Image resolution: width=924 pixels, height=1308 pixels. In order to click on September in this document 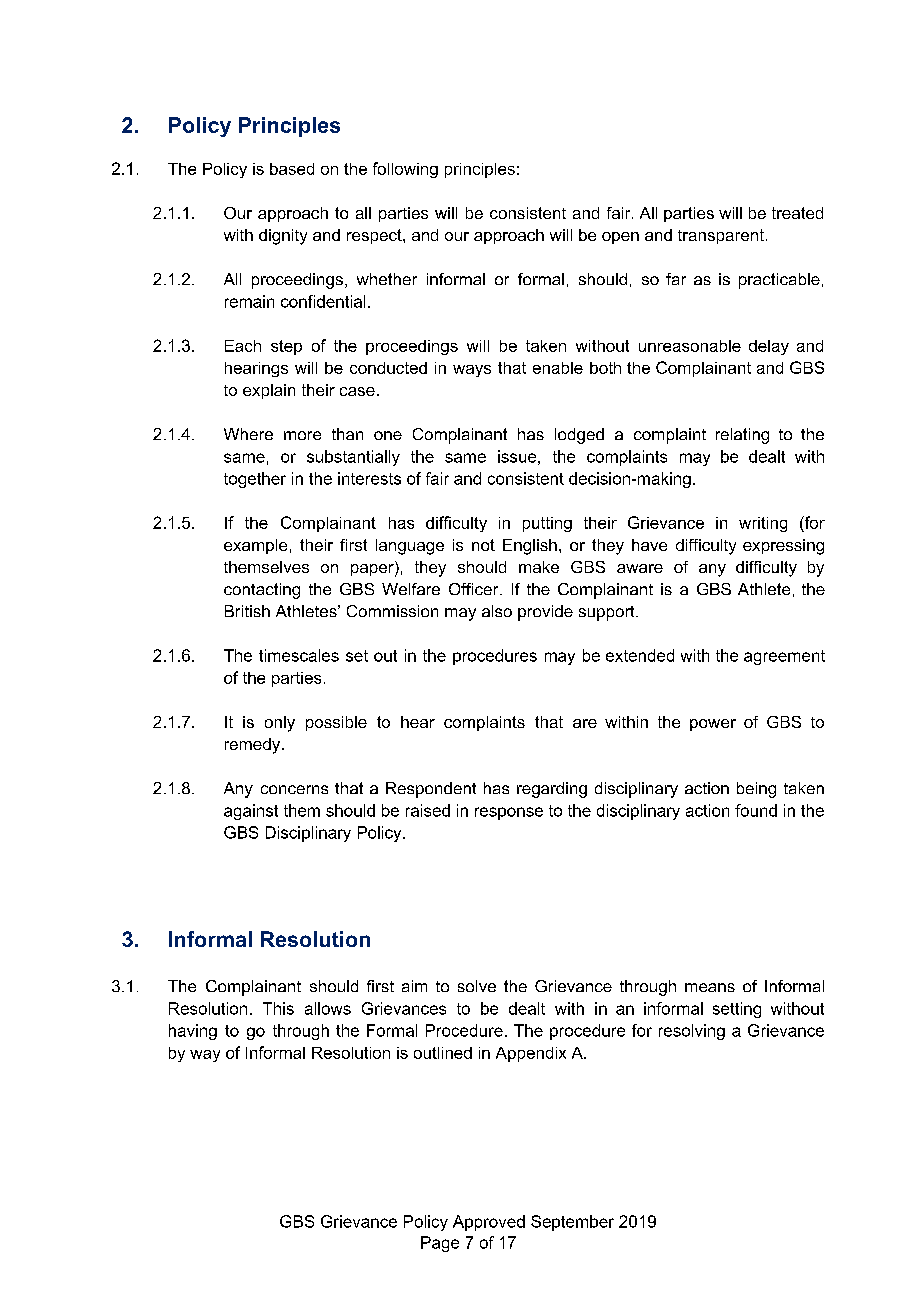, I will do `click(572, 1223)`.
